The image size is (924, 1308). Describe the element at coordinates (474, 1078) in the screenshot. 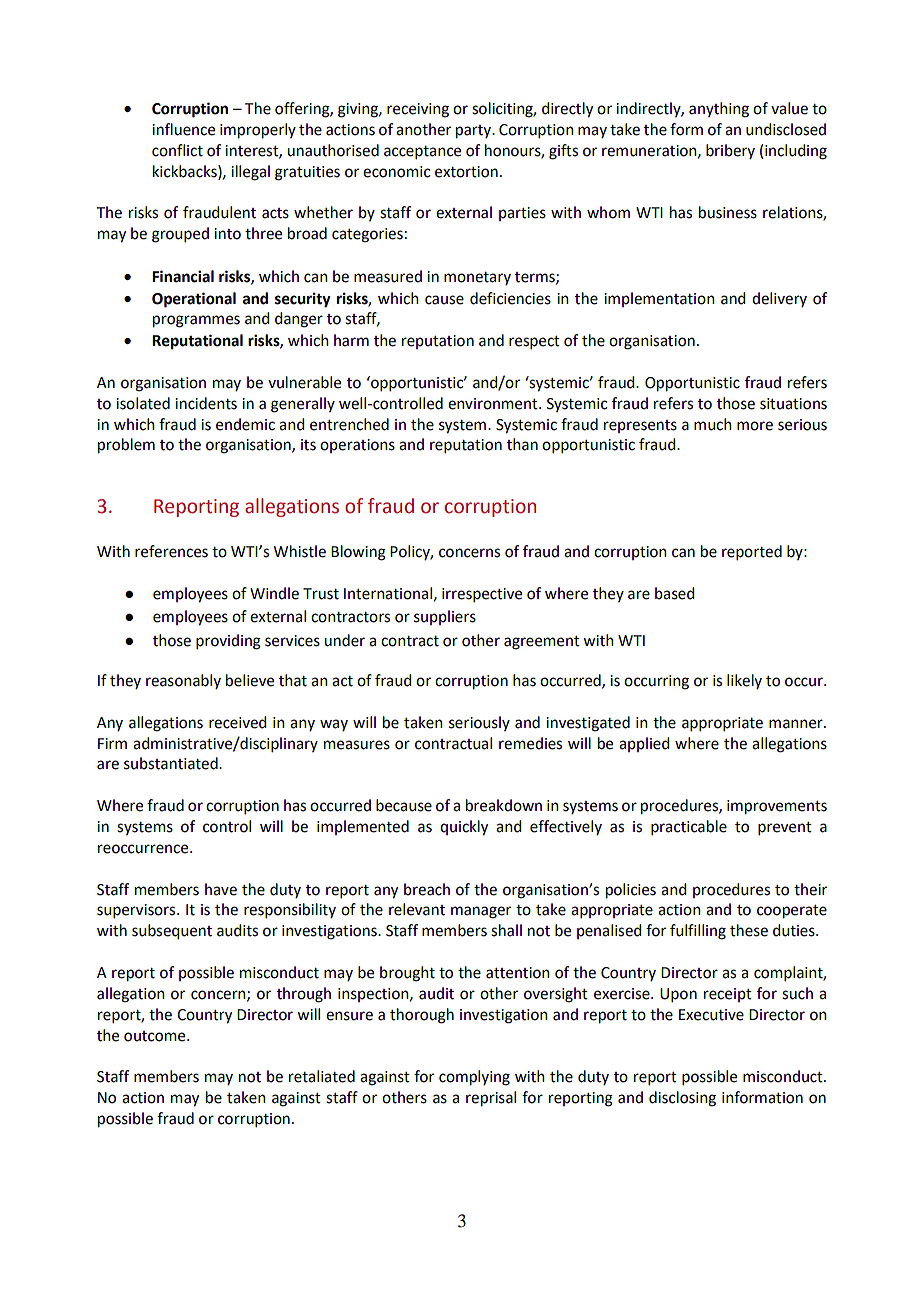

I see `complying` at that location.
